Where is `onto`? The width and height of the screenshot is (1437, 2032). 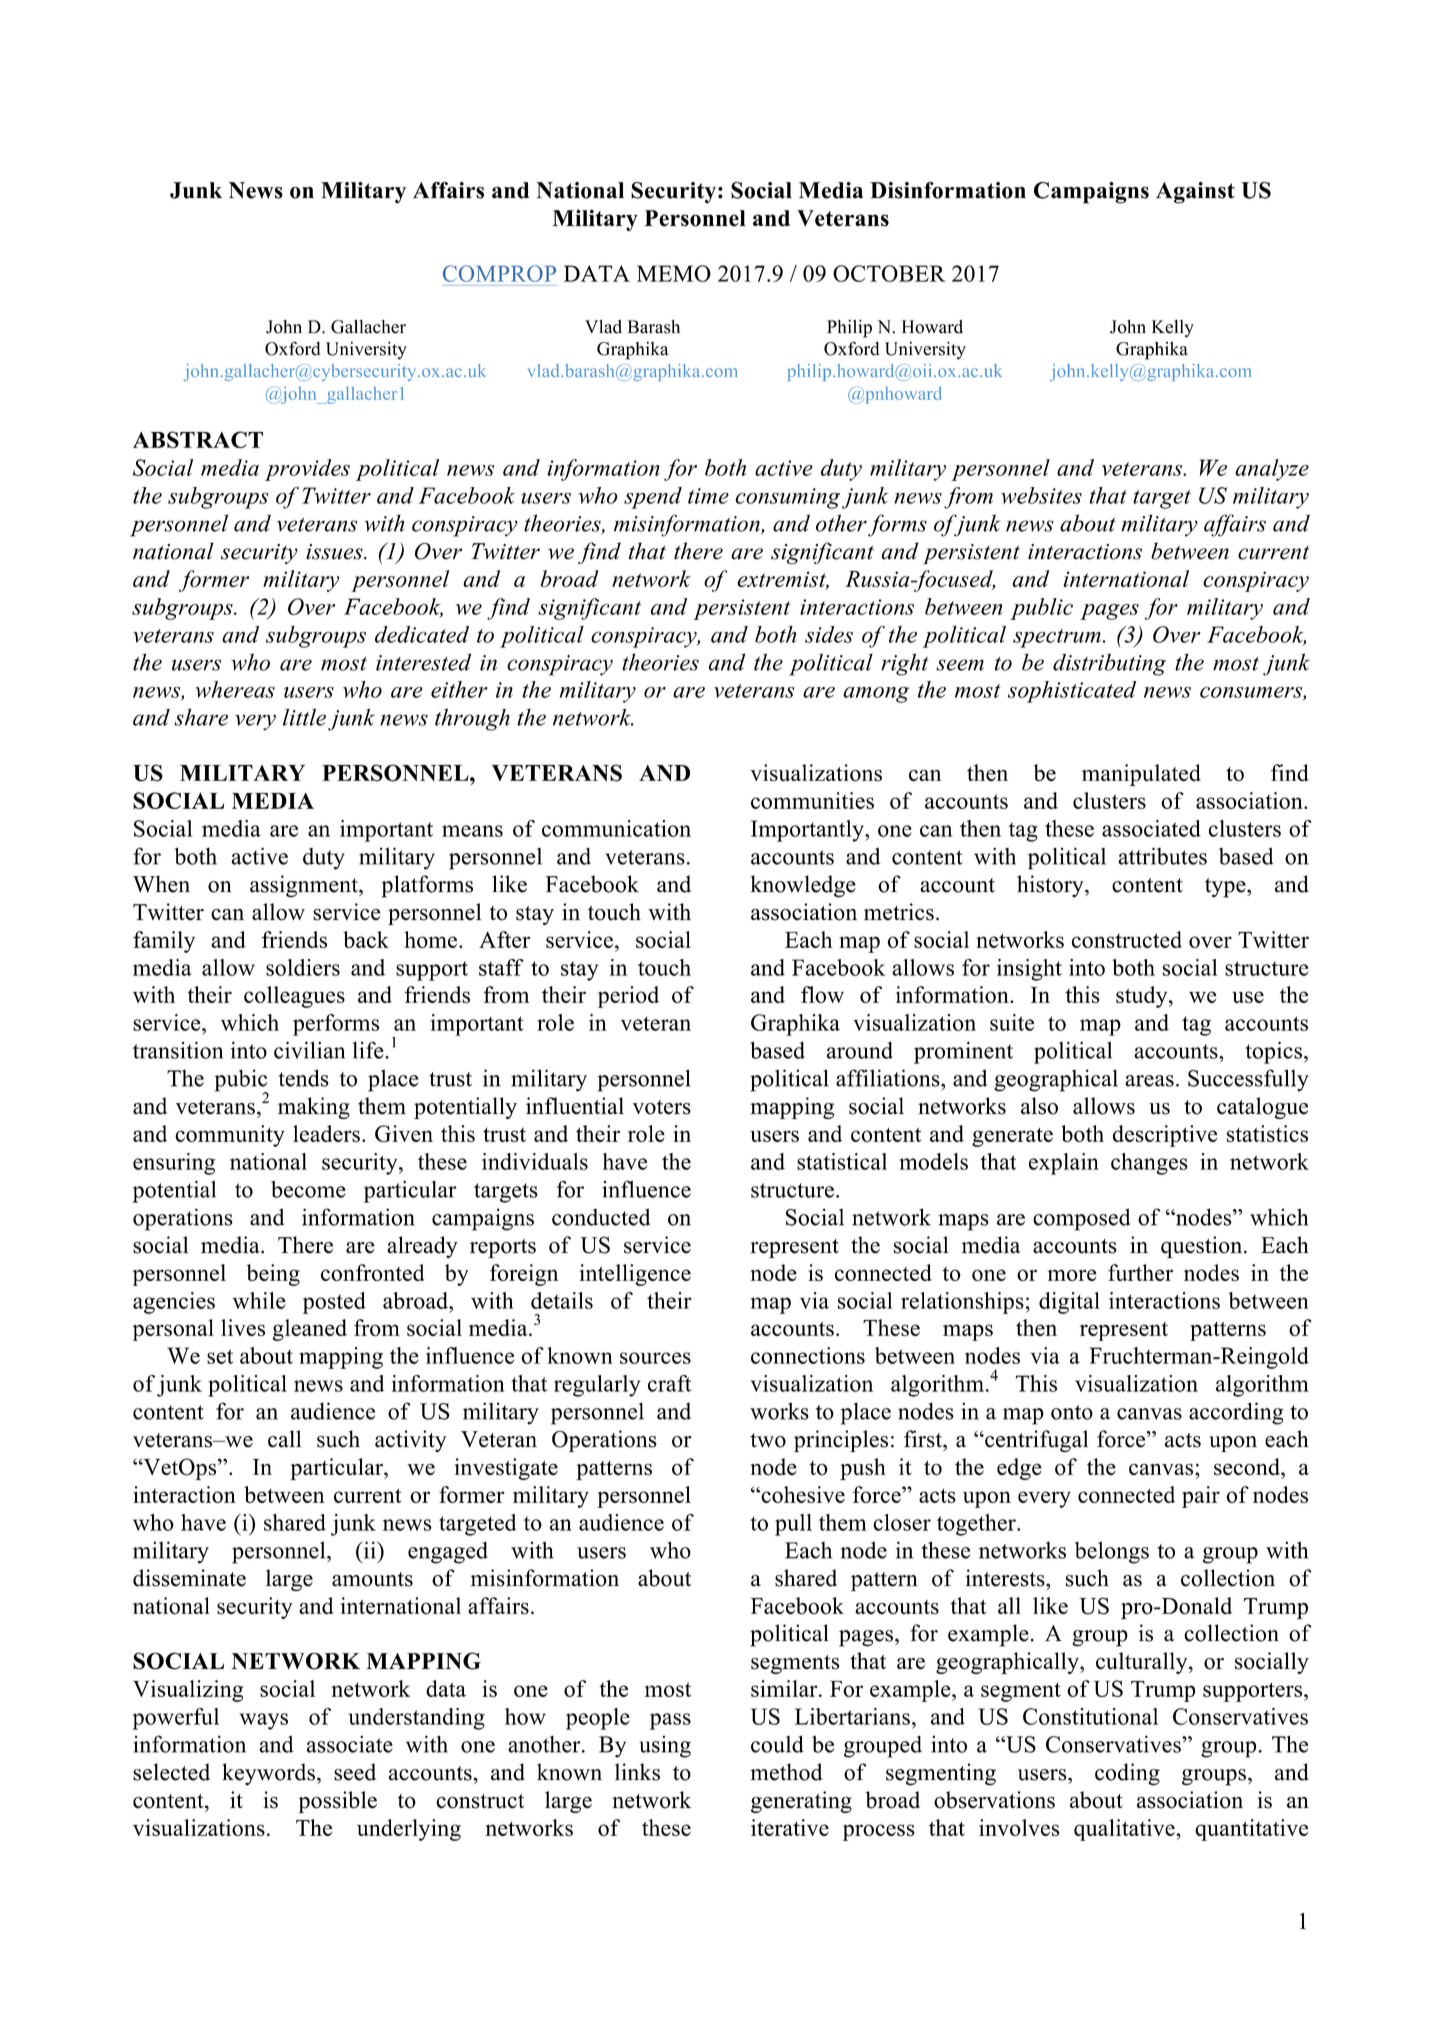
onto is located at coordinates (1072, 1412).
